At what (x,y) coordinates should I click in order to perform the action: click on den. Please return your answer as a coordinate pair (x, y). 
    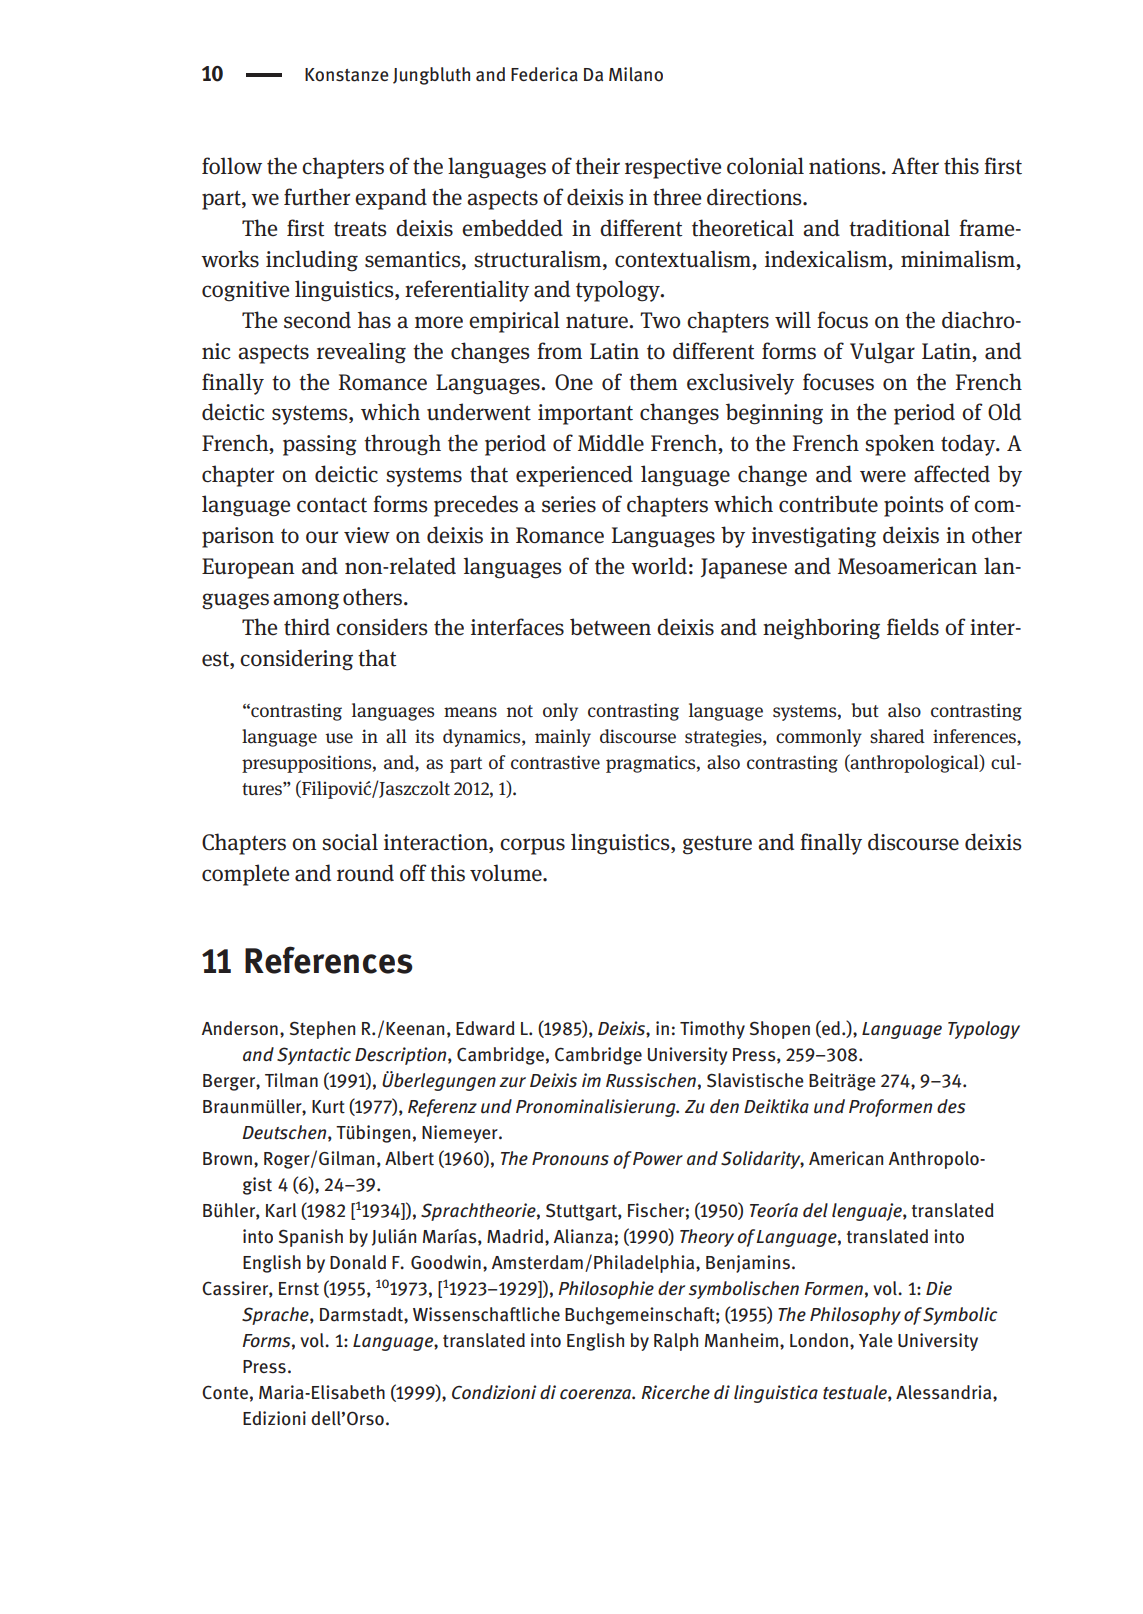
    Looking at the image, I should click on (724, 1106).
